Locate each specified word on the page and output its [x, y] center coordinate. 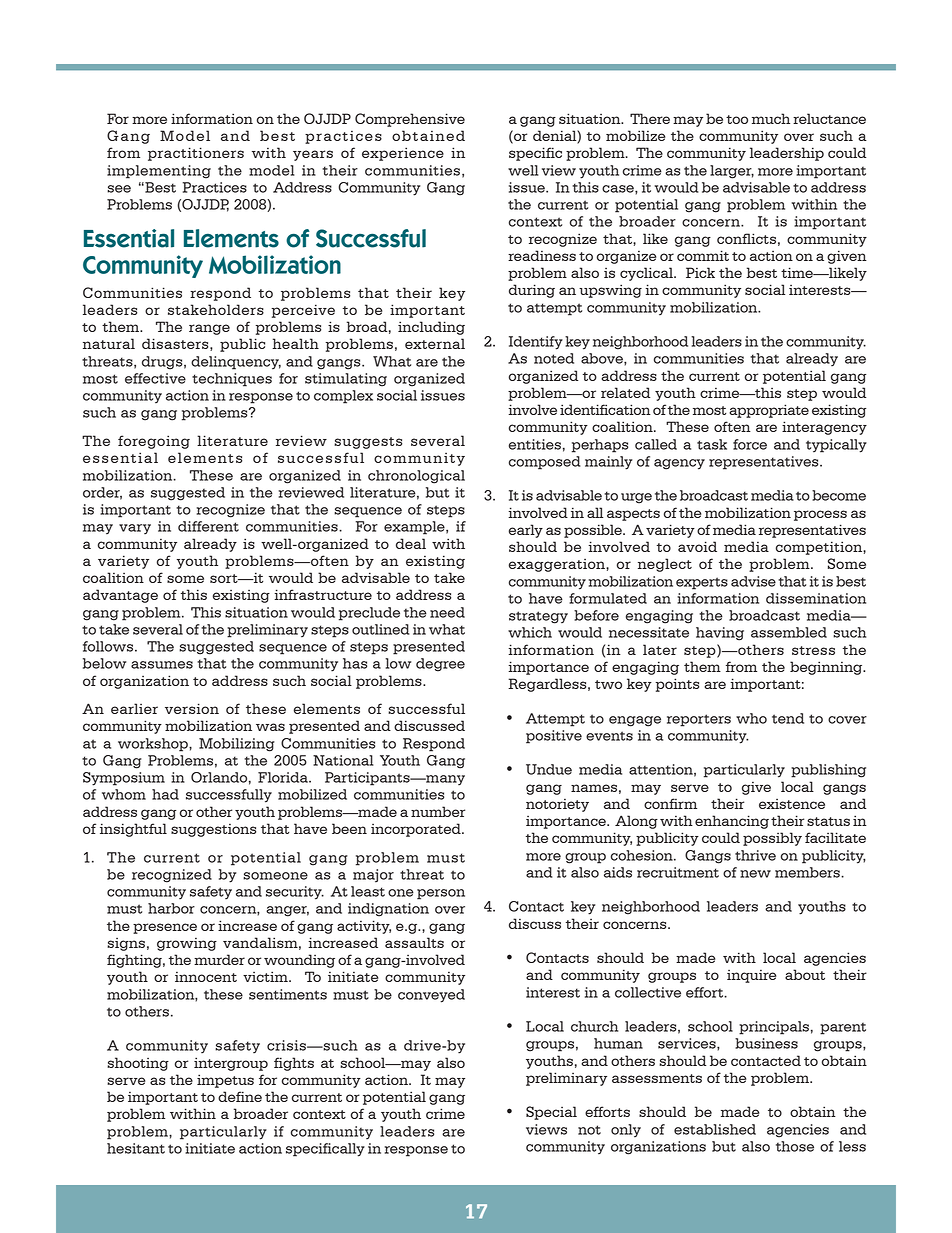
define [240, 1096]
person [441, 894]
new [755, 874]
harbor [171, 908]
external [435, 343]
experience [403, 154]
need [447, 612]
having [720, 634]
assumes [162, 665]
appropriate [769, 411]
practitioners [196, 154]
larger [732, 172]
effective [155, 378]
